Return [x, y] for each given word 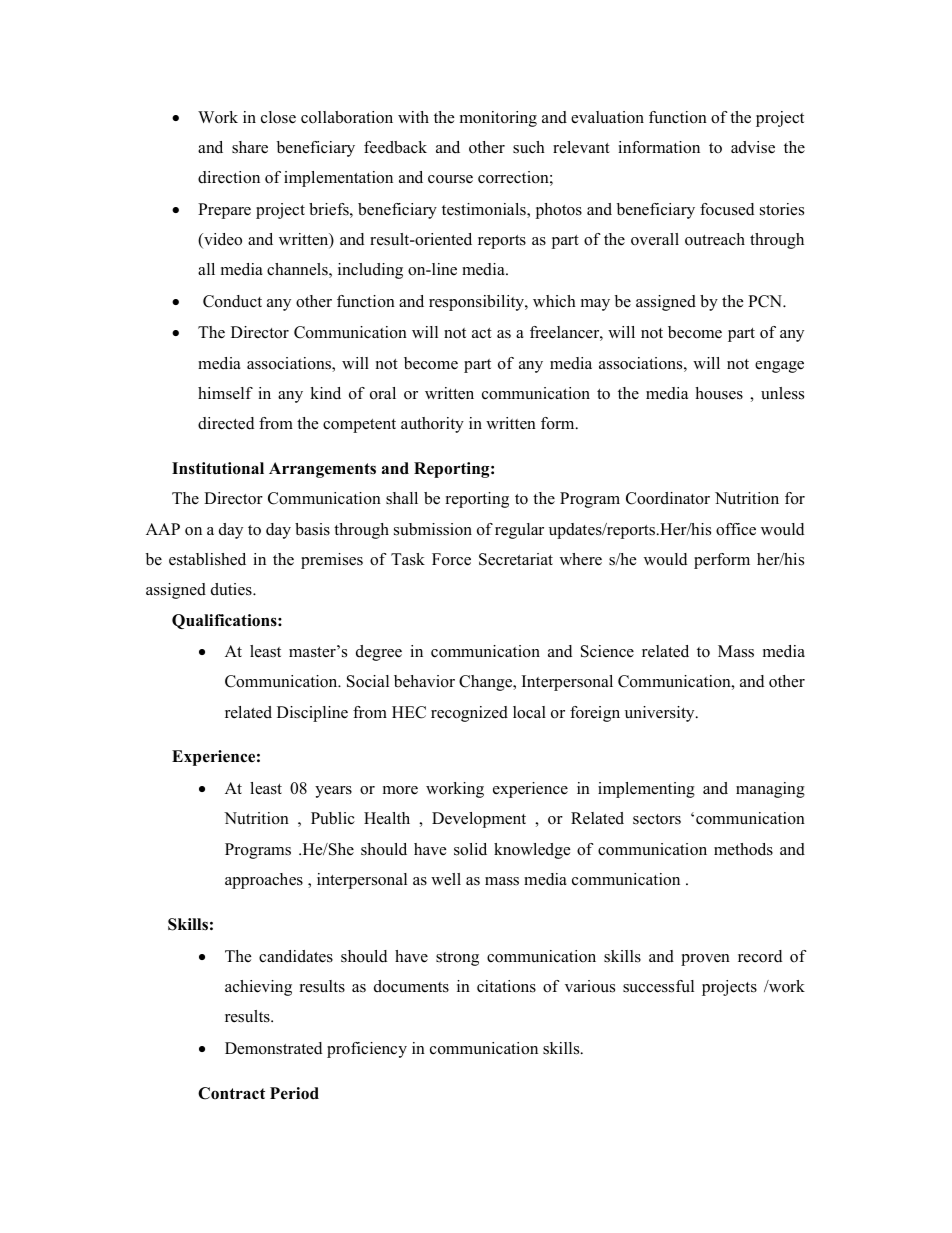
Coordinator [668, 498]
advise [753, 147]
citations [506, 986]
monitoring [498, 119]
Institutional [218, 468]
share [250, 147]
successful [658, 986]
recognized [469, 714]
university [661, 714]
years [333, 792]
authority [432, 425]
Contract [231, 1093]
